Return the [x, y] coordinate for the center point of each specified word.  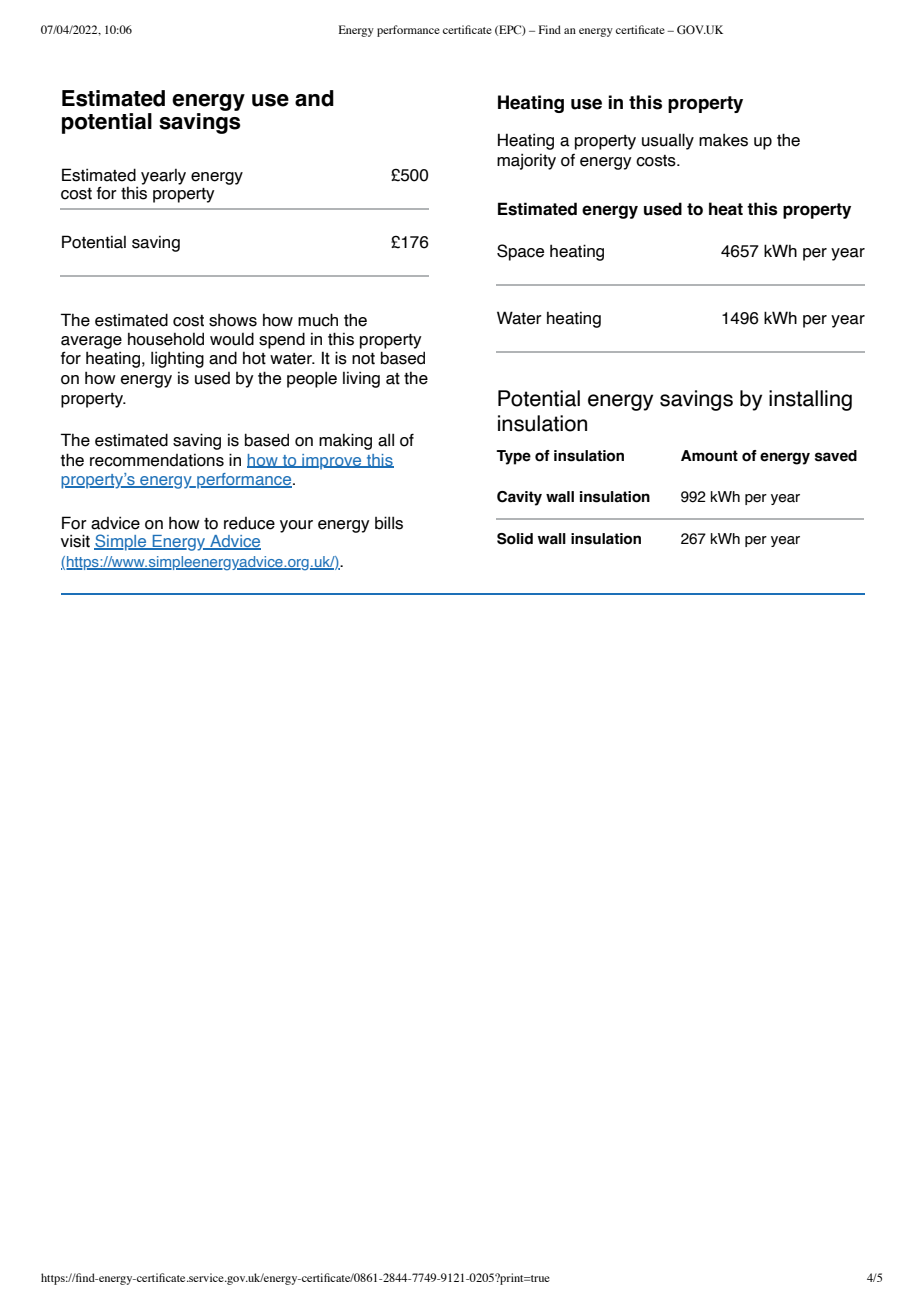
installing [810, 400]
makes [723, 140]
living [361, 379]
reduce [249, 523]
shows [233, 320]
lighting [177, 359]
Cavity [519, 498]
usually [668, 141]
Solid [515, 539]
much [318, 320]
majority [526, 161]
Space [520, 252]
